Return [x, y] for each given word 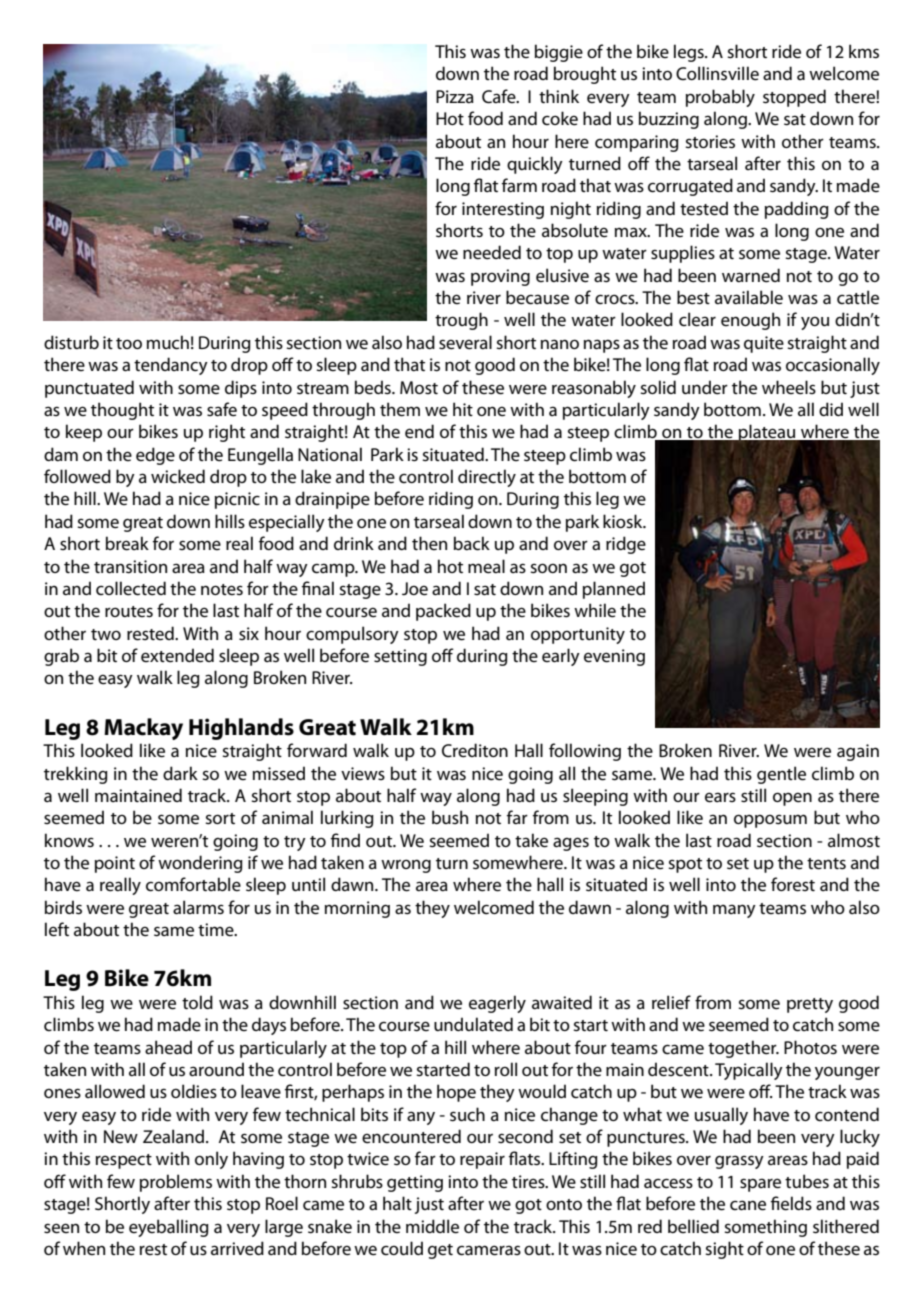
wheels [789, 387]
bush [450, 817]
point [115, 864]
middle [432, 1226]
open [792, 799]
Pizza [455, 96]
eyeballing [169, 1228]
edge [155, 456]
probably [720, 98]
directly [487, 478]
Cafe [500, 96]
